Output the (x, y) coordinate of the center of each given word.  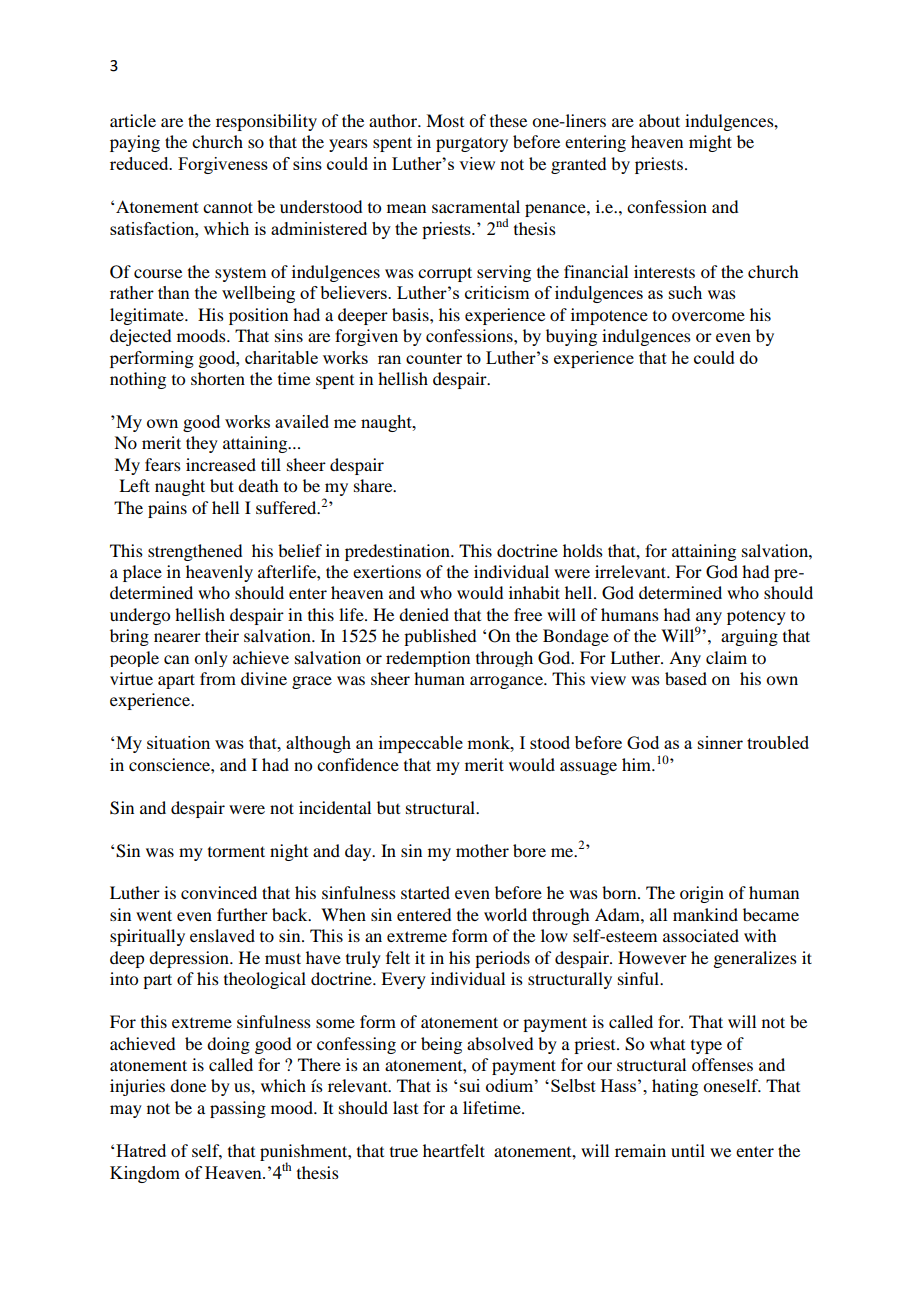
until (688, 1150)
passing (238, 1109)
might (710, 143)
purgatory (472, 145)
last (405, 1107)
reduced (140, 163)
